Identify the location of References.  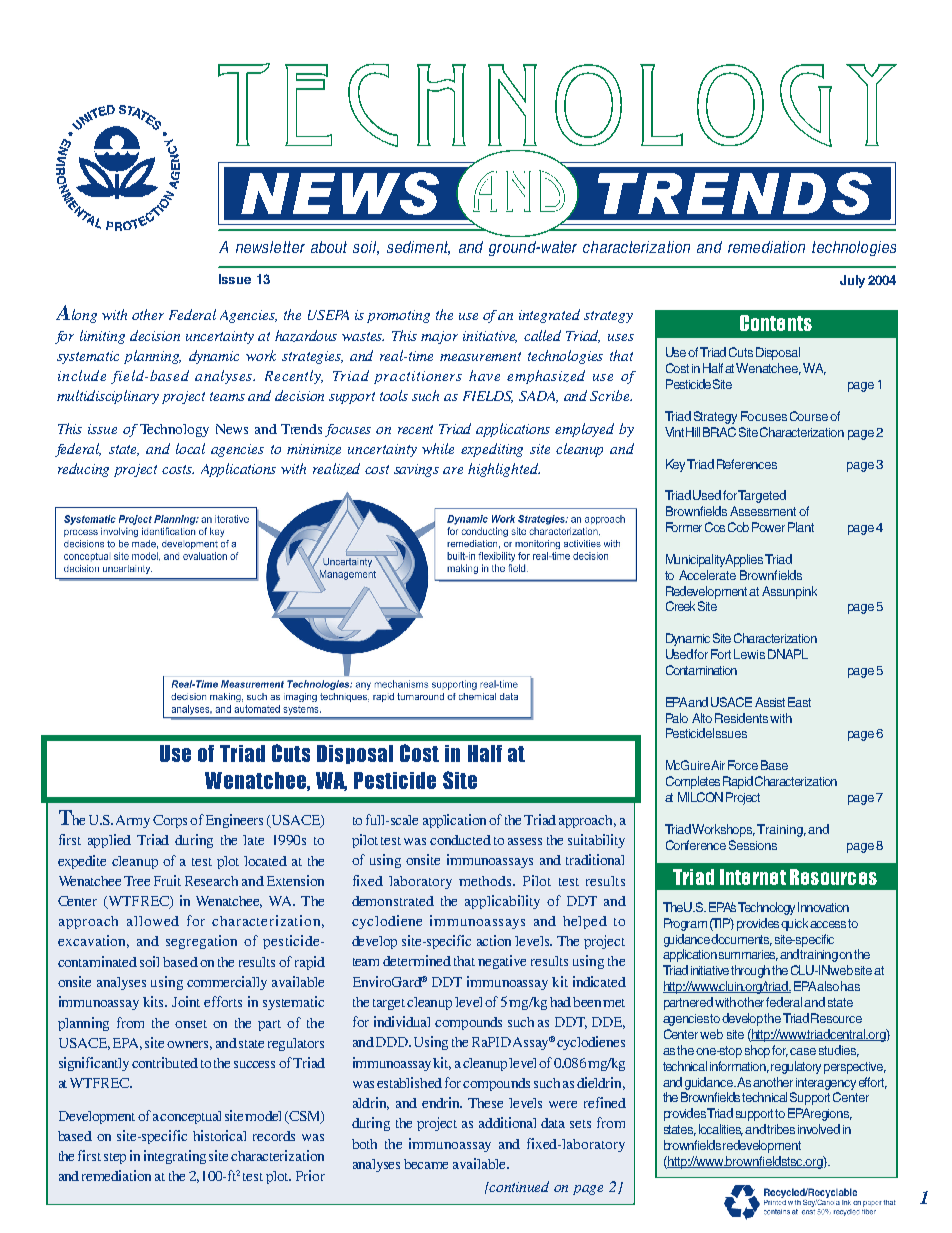
(747, 464).
